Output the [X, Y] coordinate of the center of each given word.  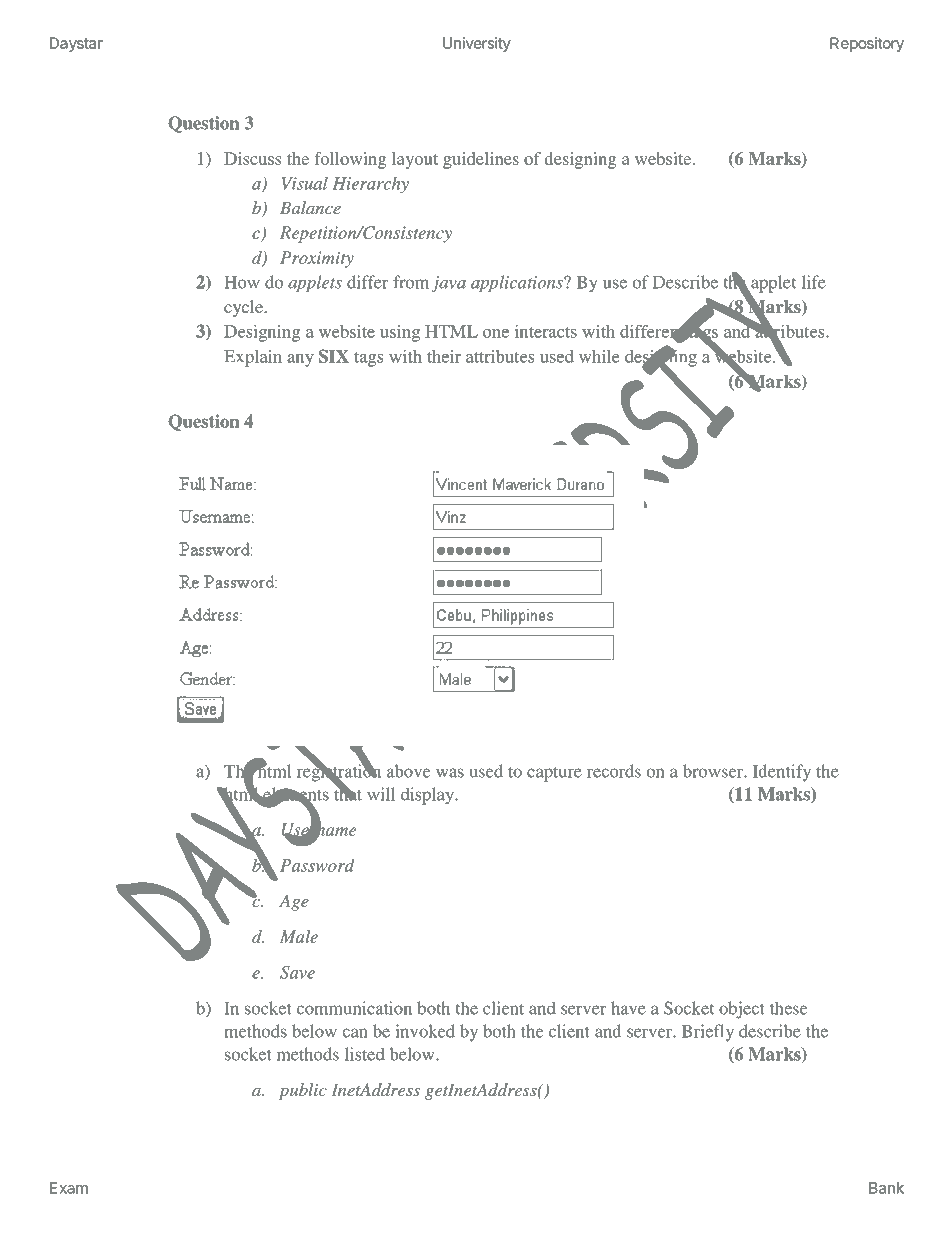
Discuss [252, 158]
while [599, 356]
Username [319, 830]
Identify [782, 773]
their [444, 356]
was [450, 773]
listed [365, 1054]
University [477, 44]
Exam [69, 1188]
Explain [253, 358]
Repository [867, 44]
